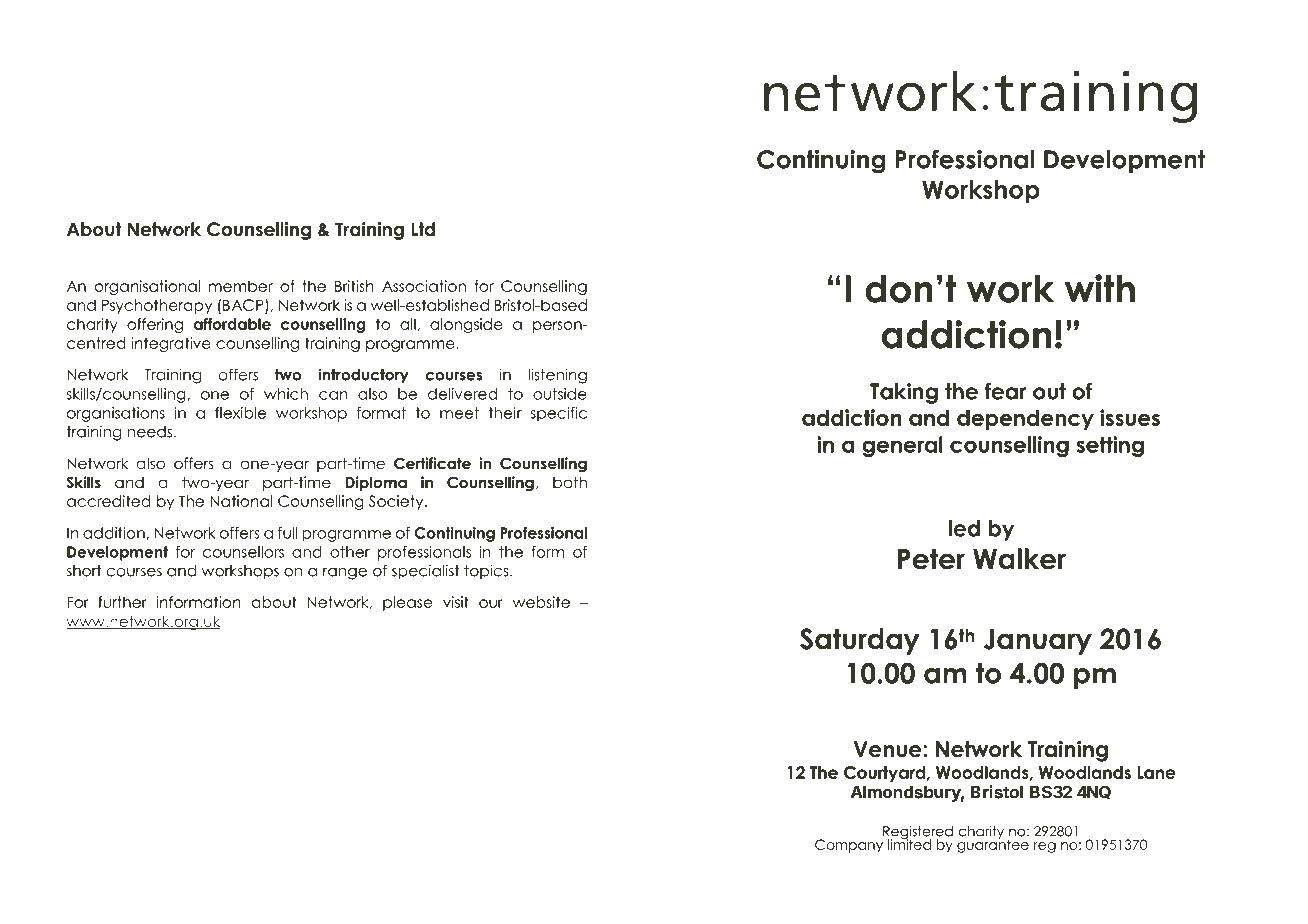 Image resolution: width=1308 pixels, height=924 pixels. Describe the element at coordinates (557, 376) in the screenshot. I see `listening` at that location.
